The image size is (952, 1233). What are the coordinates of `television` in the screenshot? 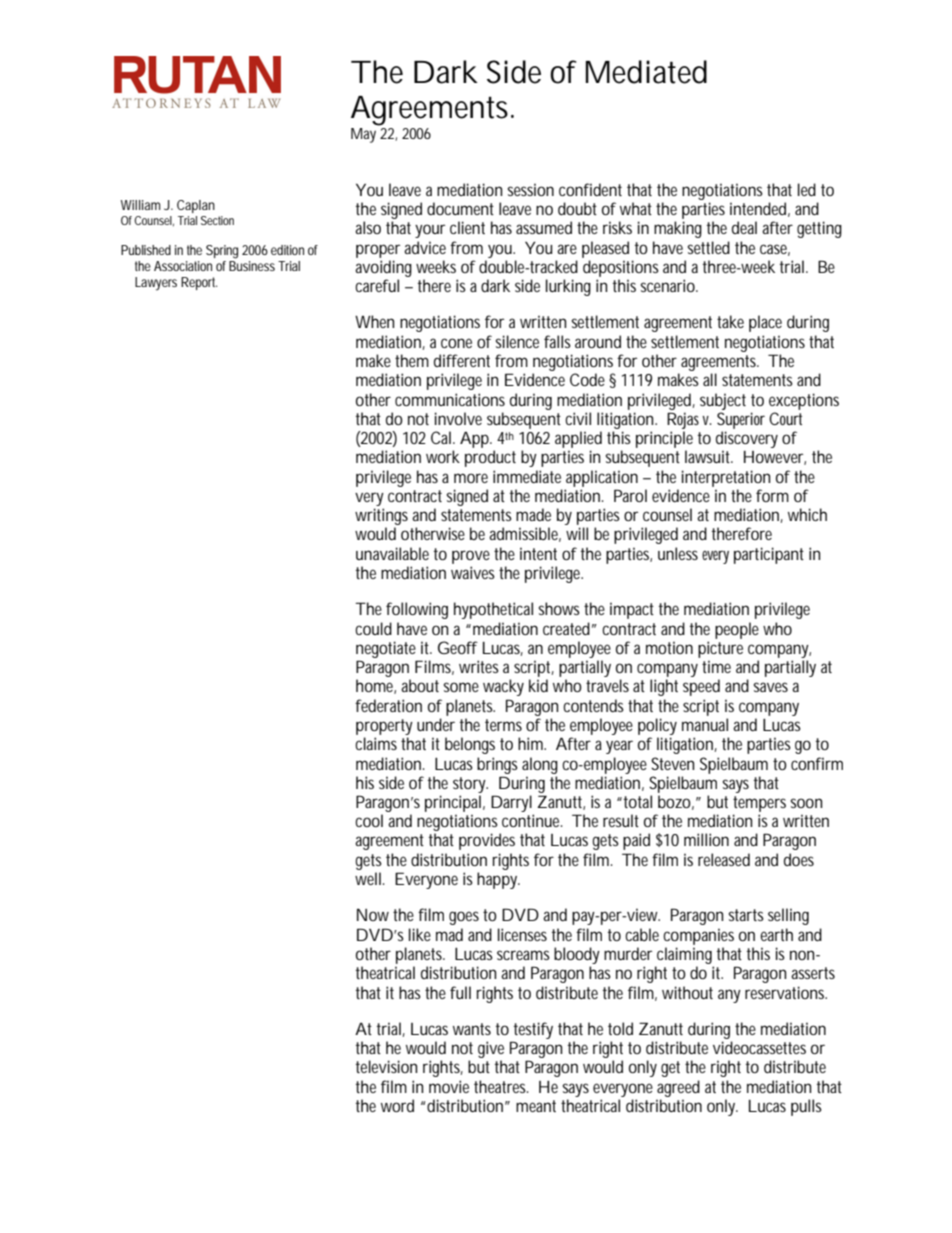 It's located at (386, 1066).
